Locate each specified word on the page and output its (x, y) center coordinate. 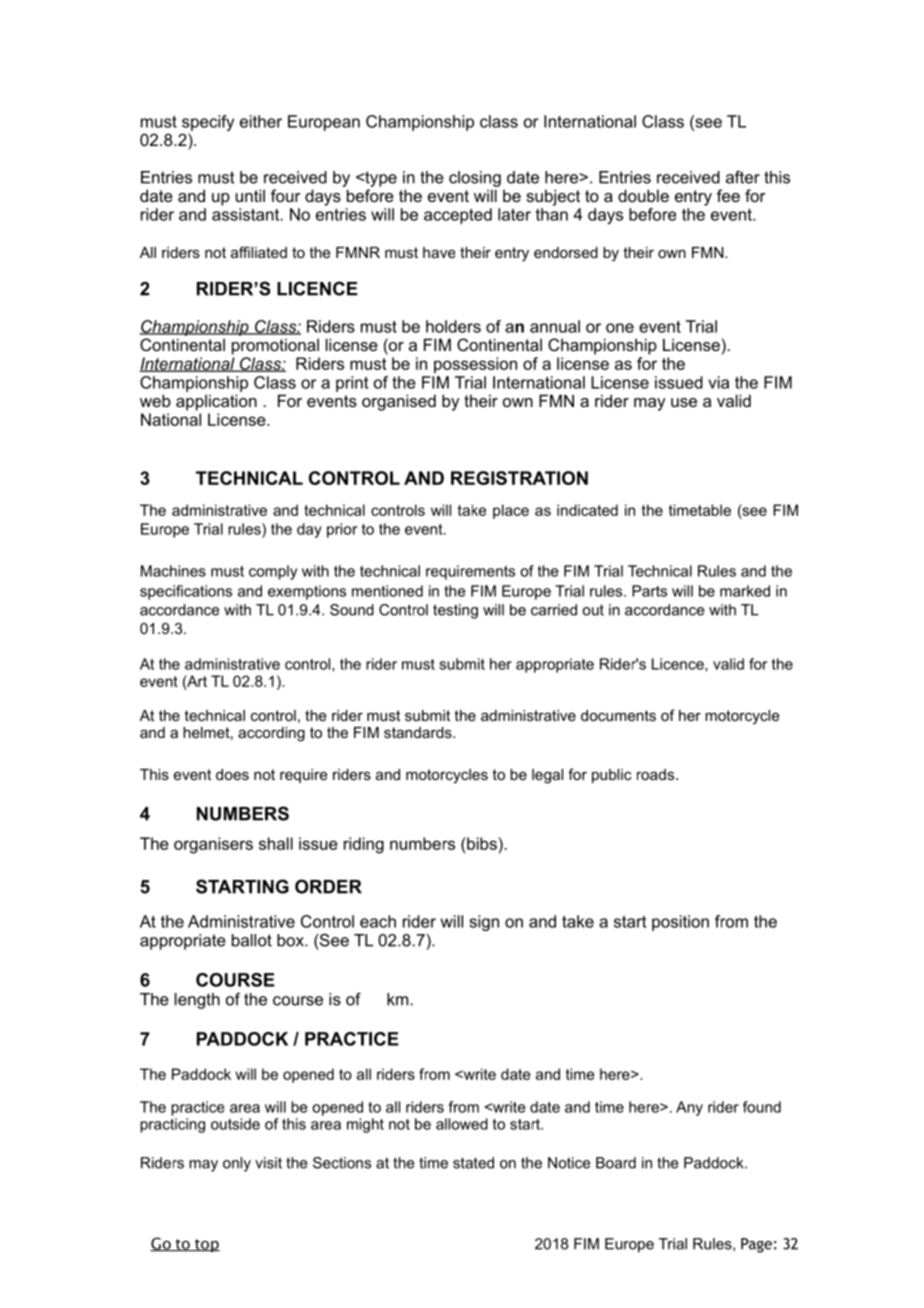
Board (616, 1163)
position (680, 923)
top (206, 1245)
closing (475, 179)
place (511, 511)
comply (273, 572)
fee (728, 195)
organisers (213, 845)
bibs (481, 843)
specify (208, 123)
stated (473, 1163)
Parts (649, 591)
